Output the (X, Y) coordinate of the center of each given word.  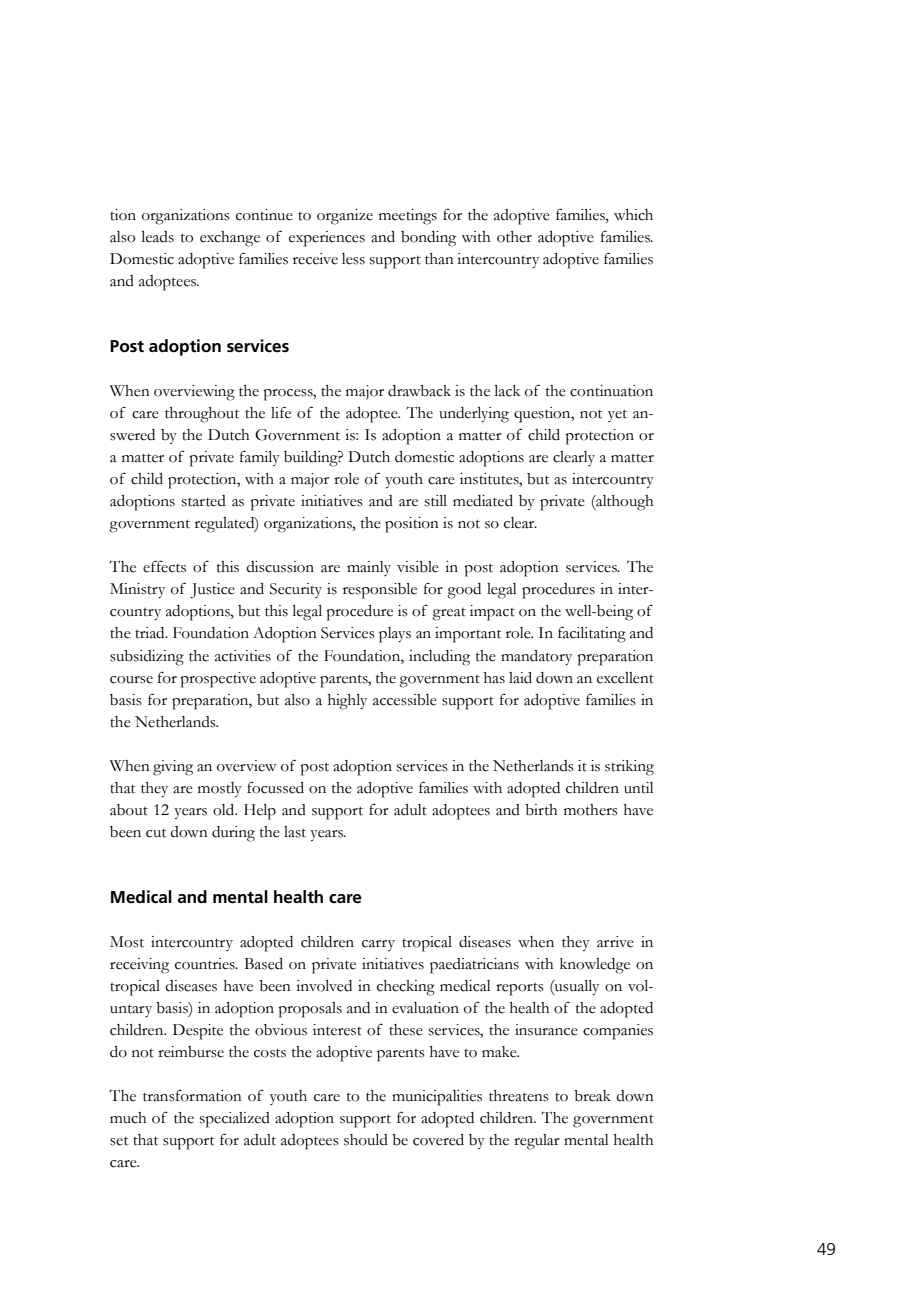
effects (164, 566)
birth (541, 810)
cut (156, 833)
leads (158, 237)
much (128, 1118)
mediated (483, 501)
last (295, 832)
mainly (369, 568)
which (633, 215)
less (353, 259)
